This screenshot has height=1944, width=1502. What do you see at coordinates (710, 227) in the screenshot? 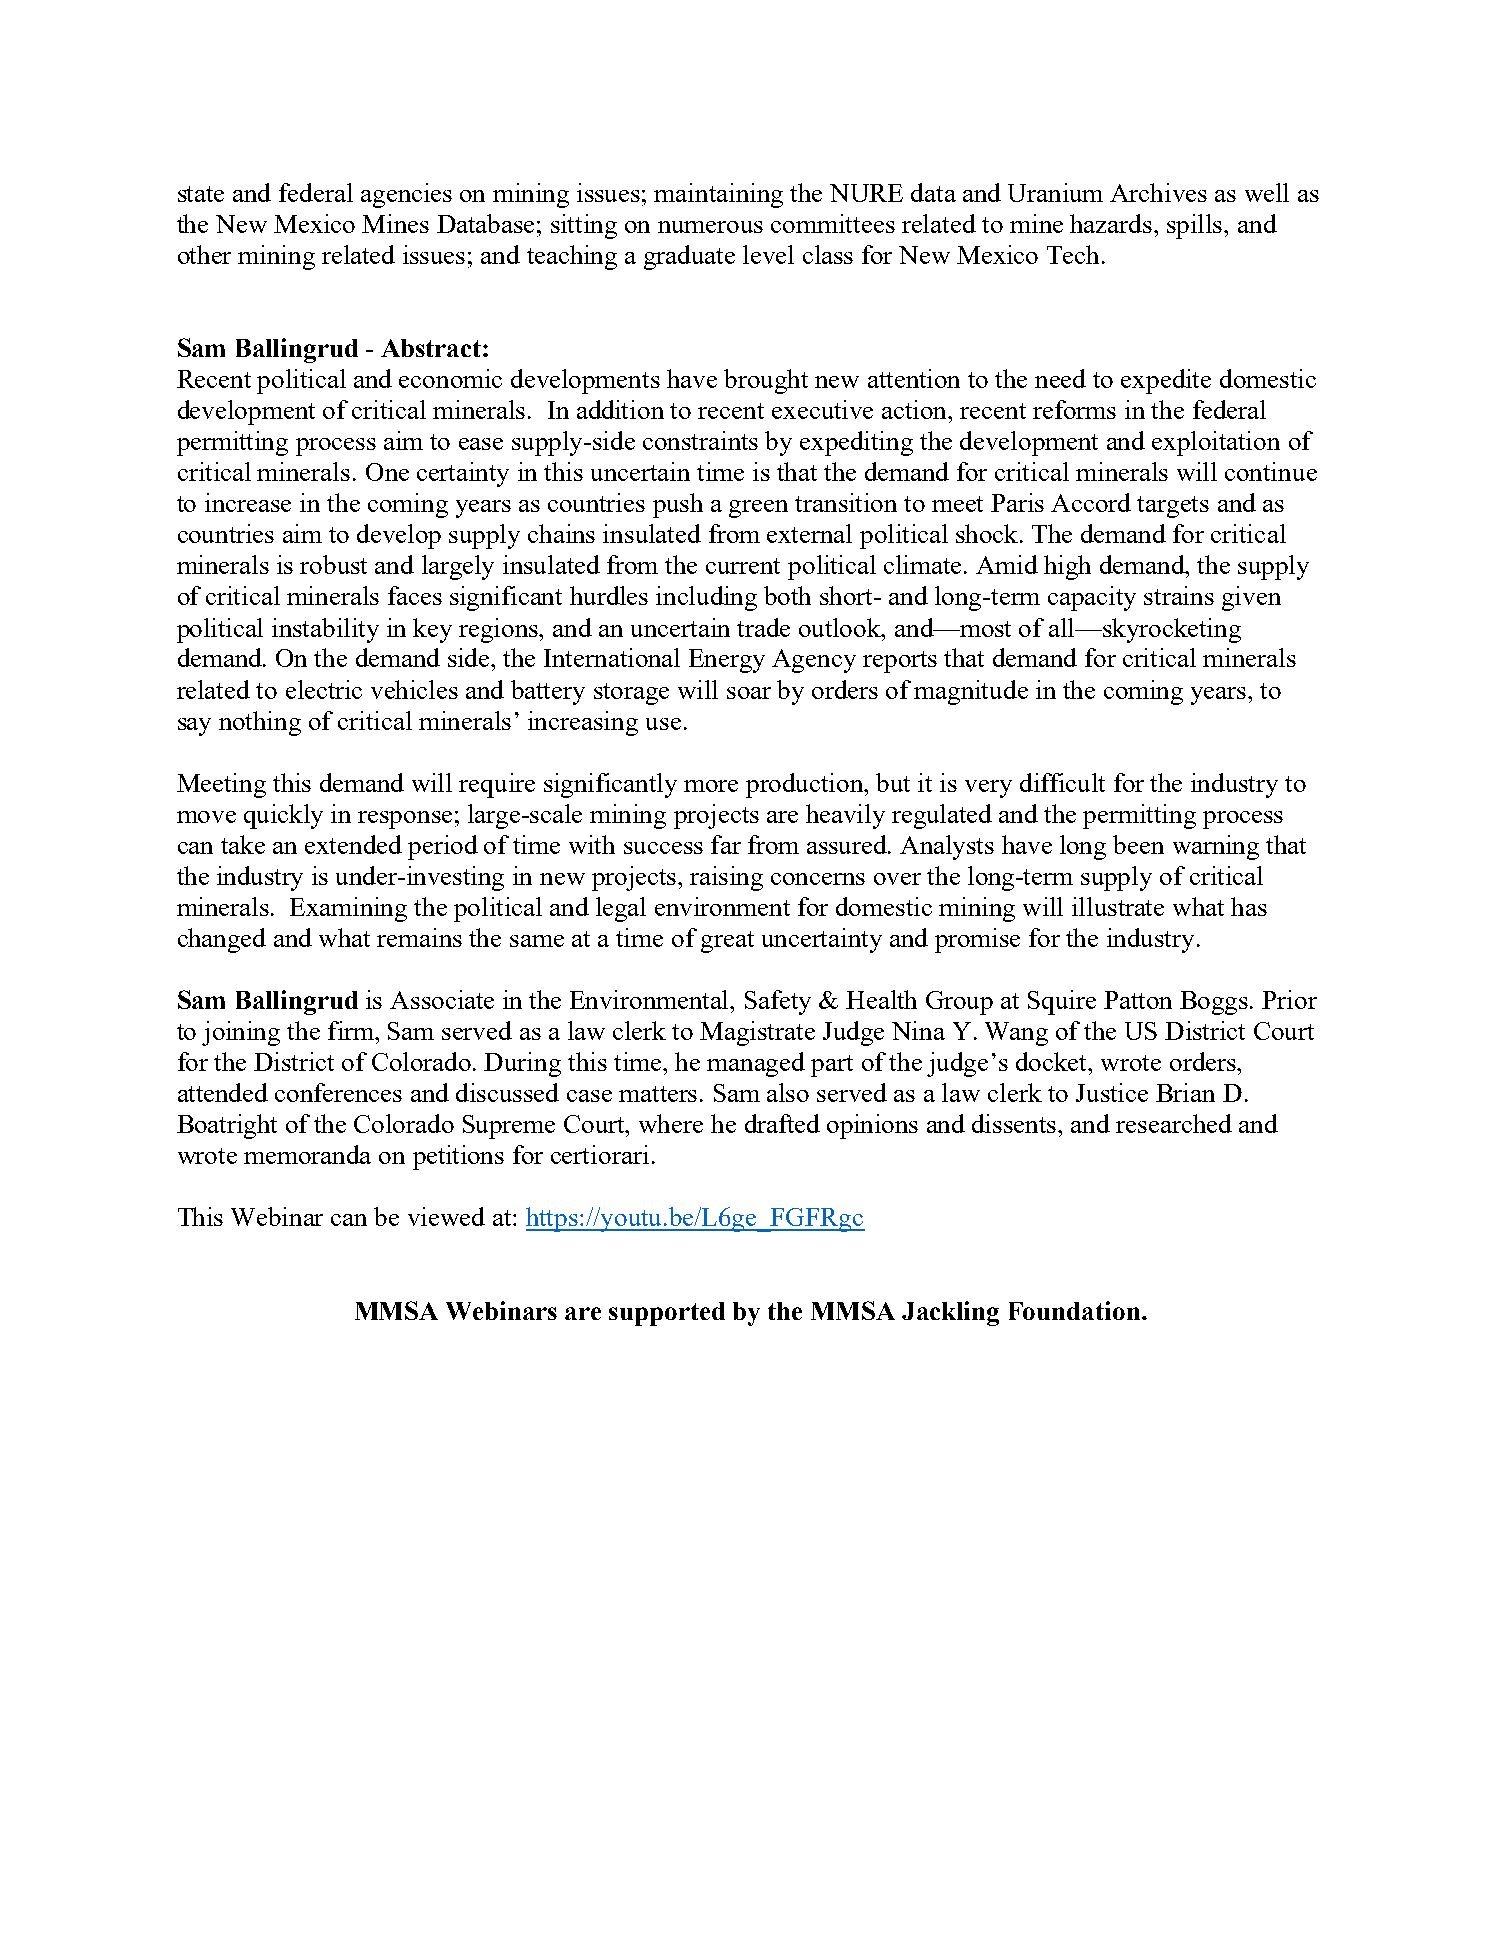
I see `numerous` at bounding box center [710, 227].
